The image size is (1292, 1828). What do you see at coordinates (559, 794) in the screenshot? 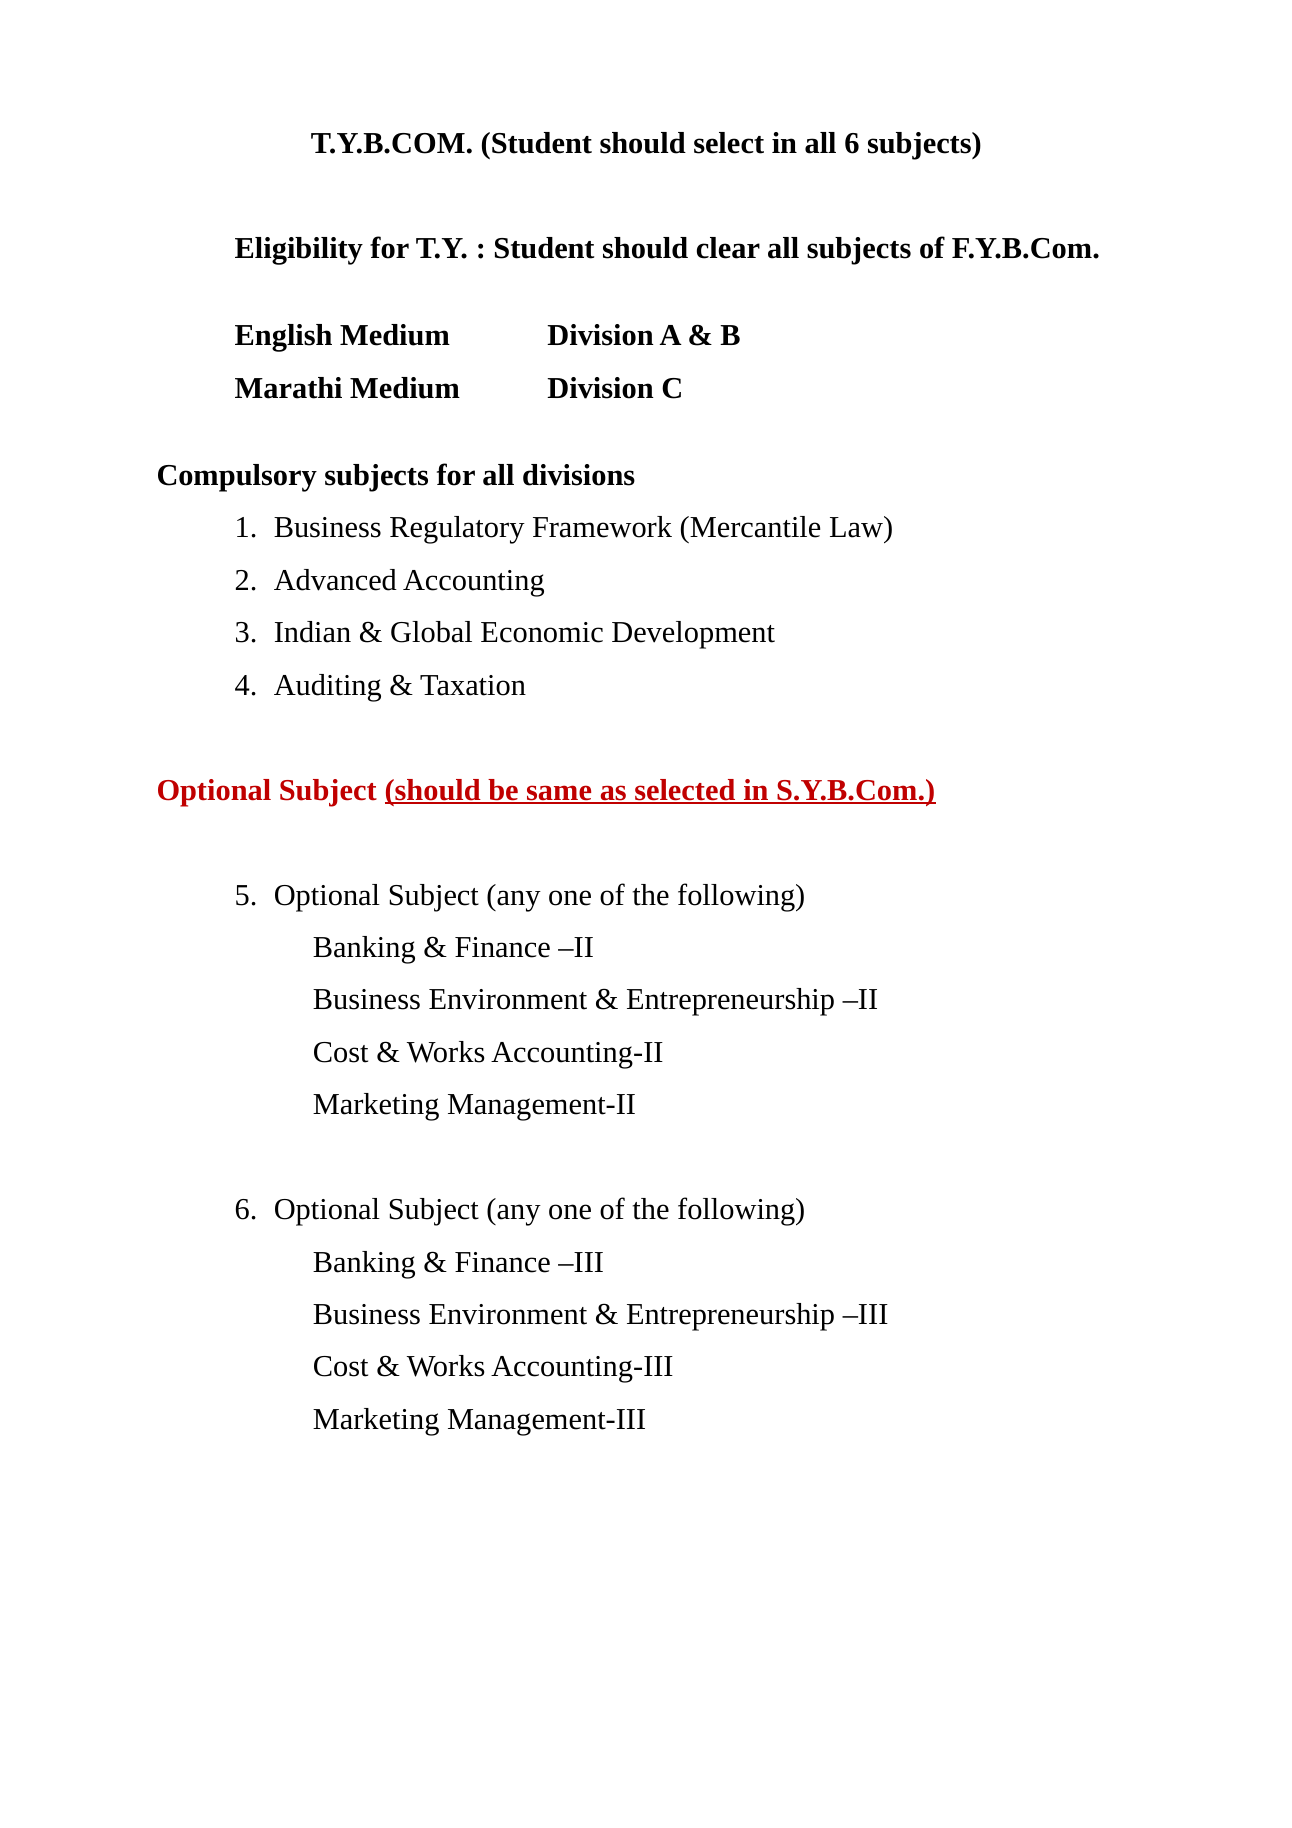
I see `same` at bounding box center [559, 794].
